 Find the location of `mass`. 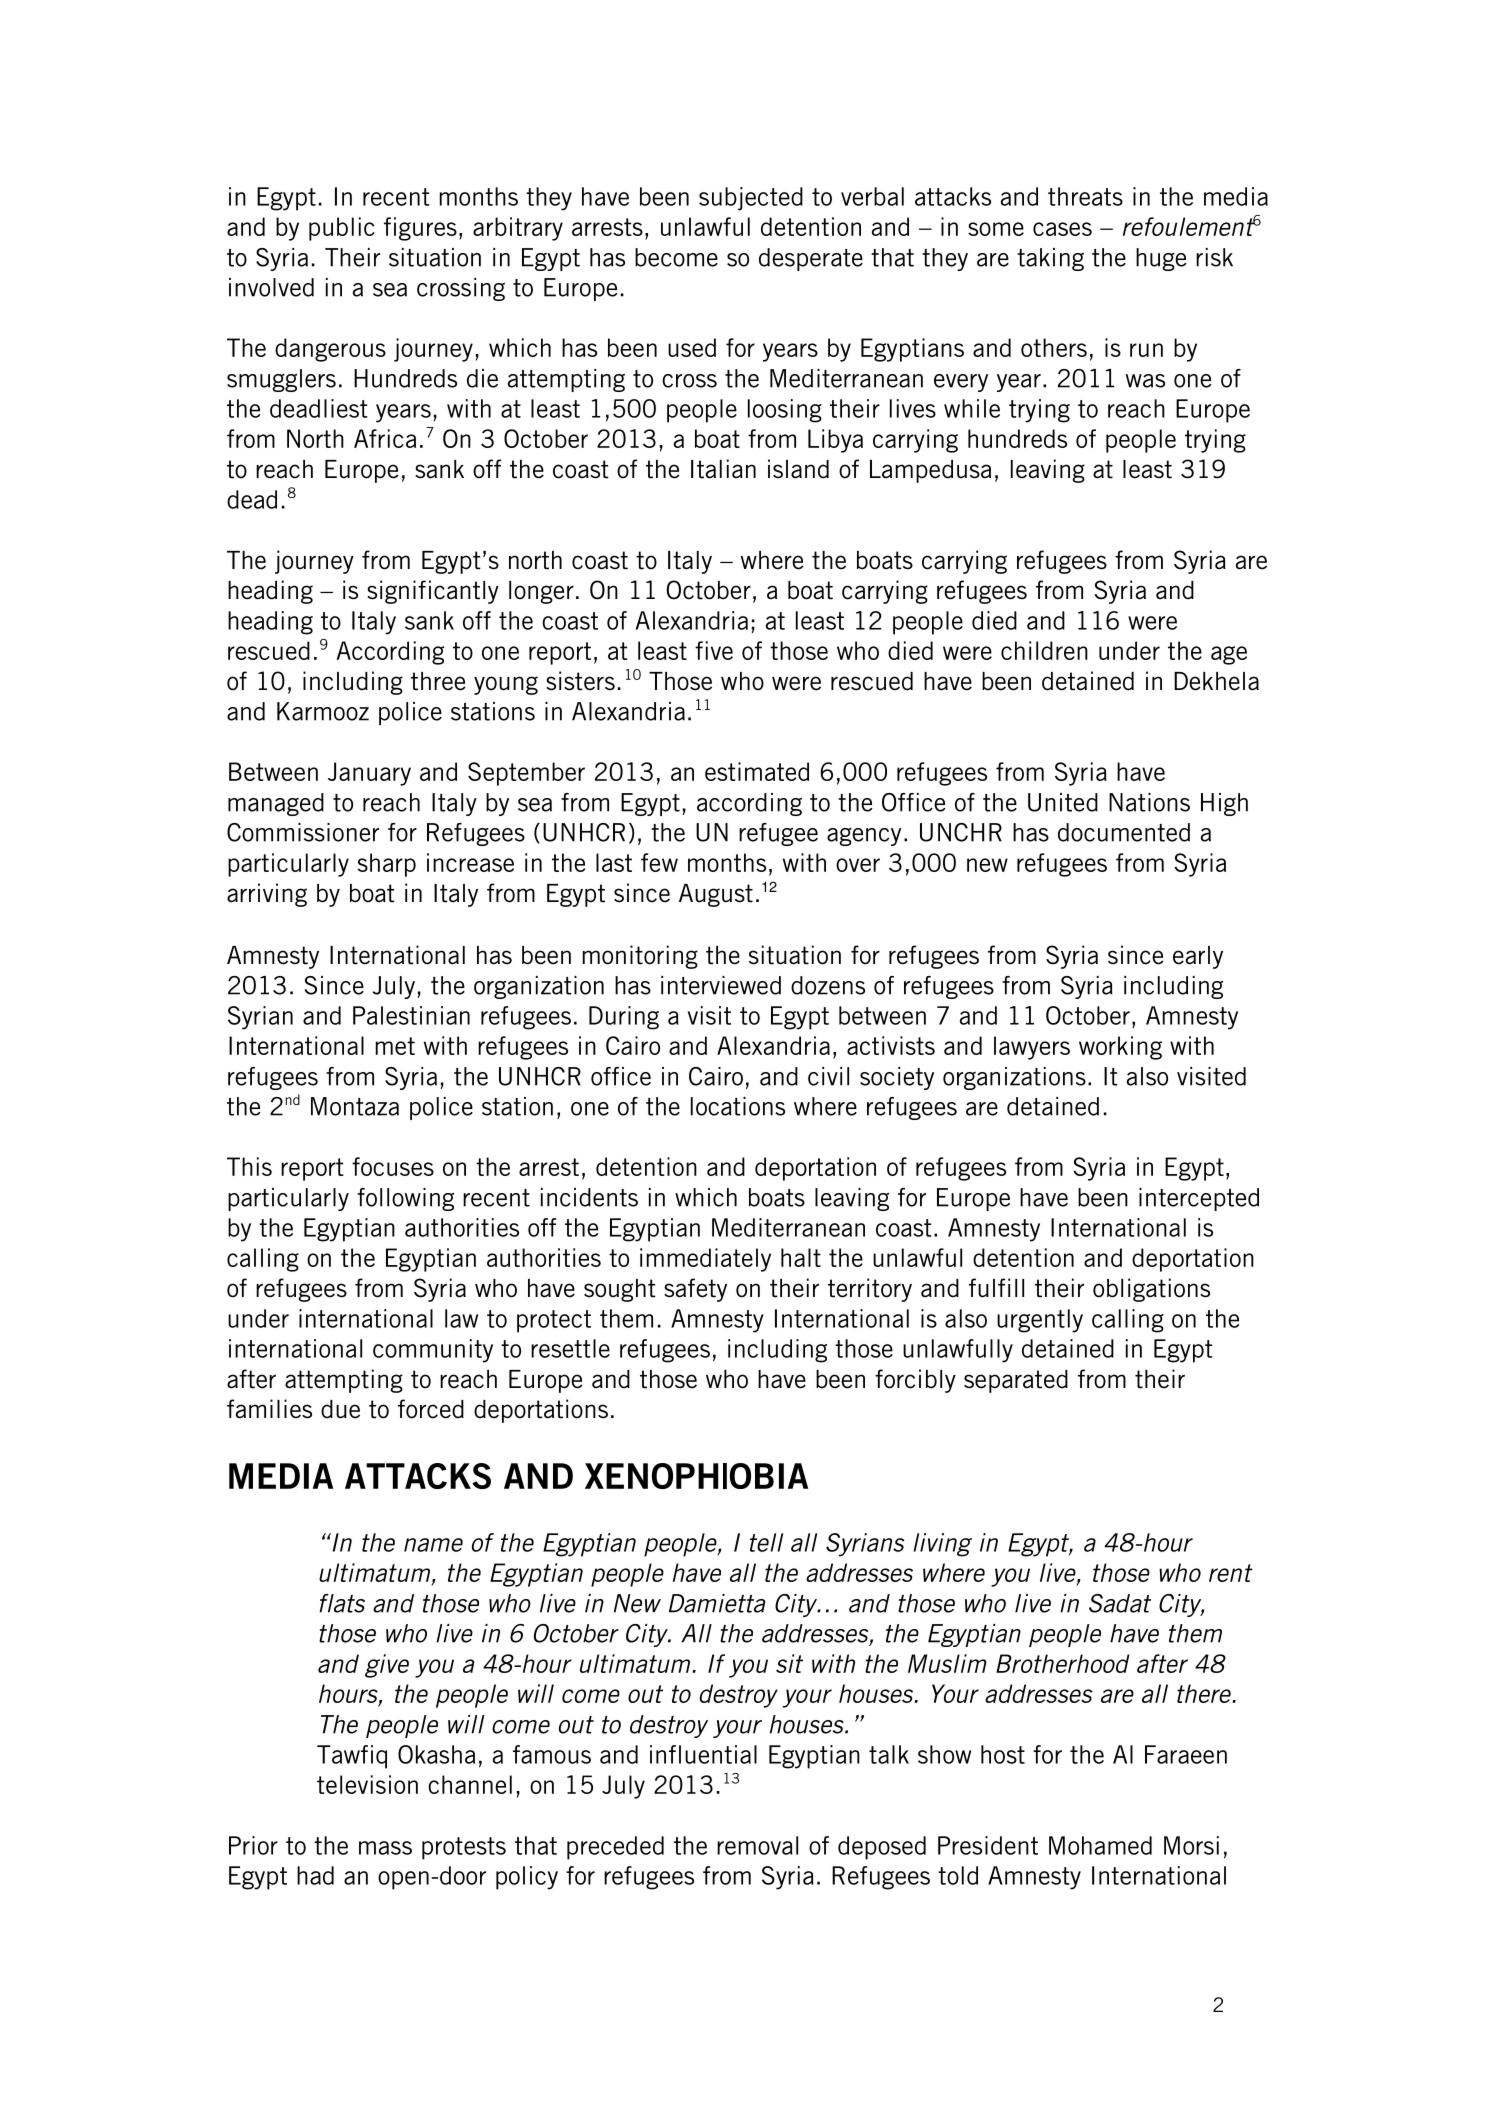

mass is located at coordinates (385, 1848).
